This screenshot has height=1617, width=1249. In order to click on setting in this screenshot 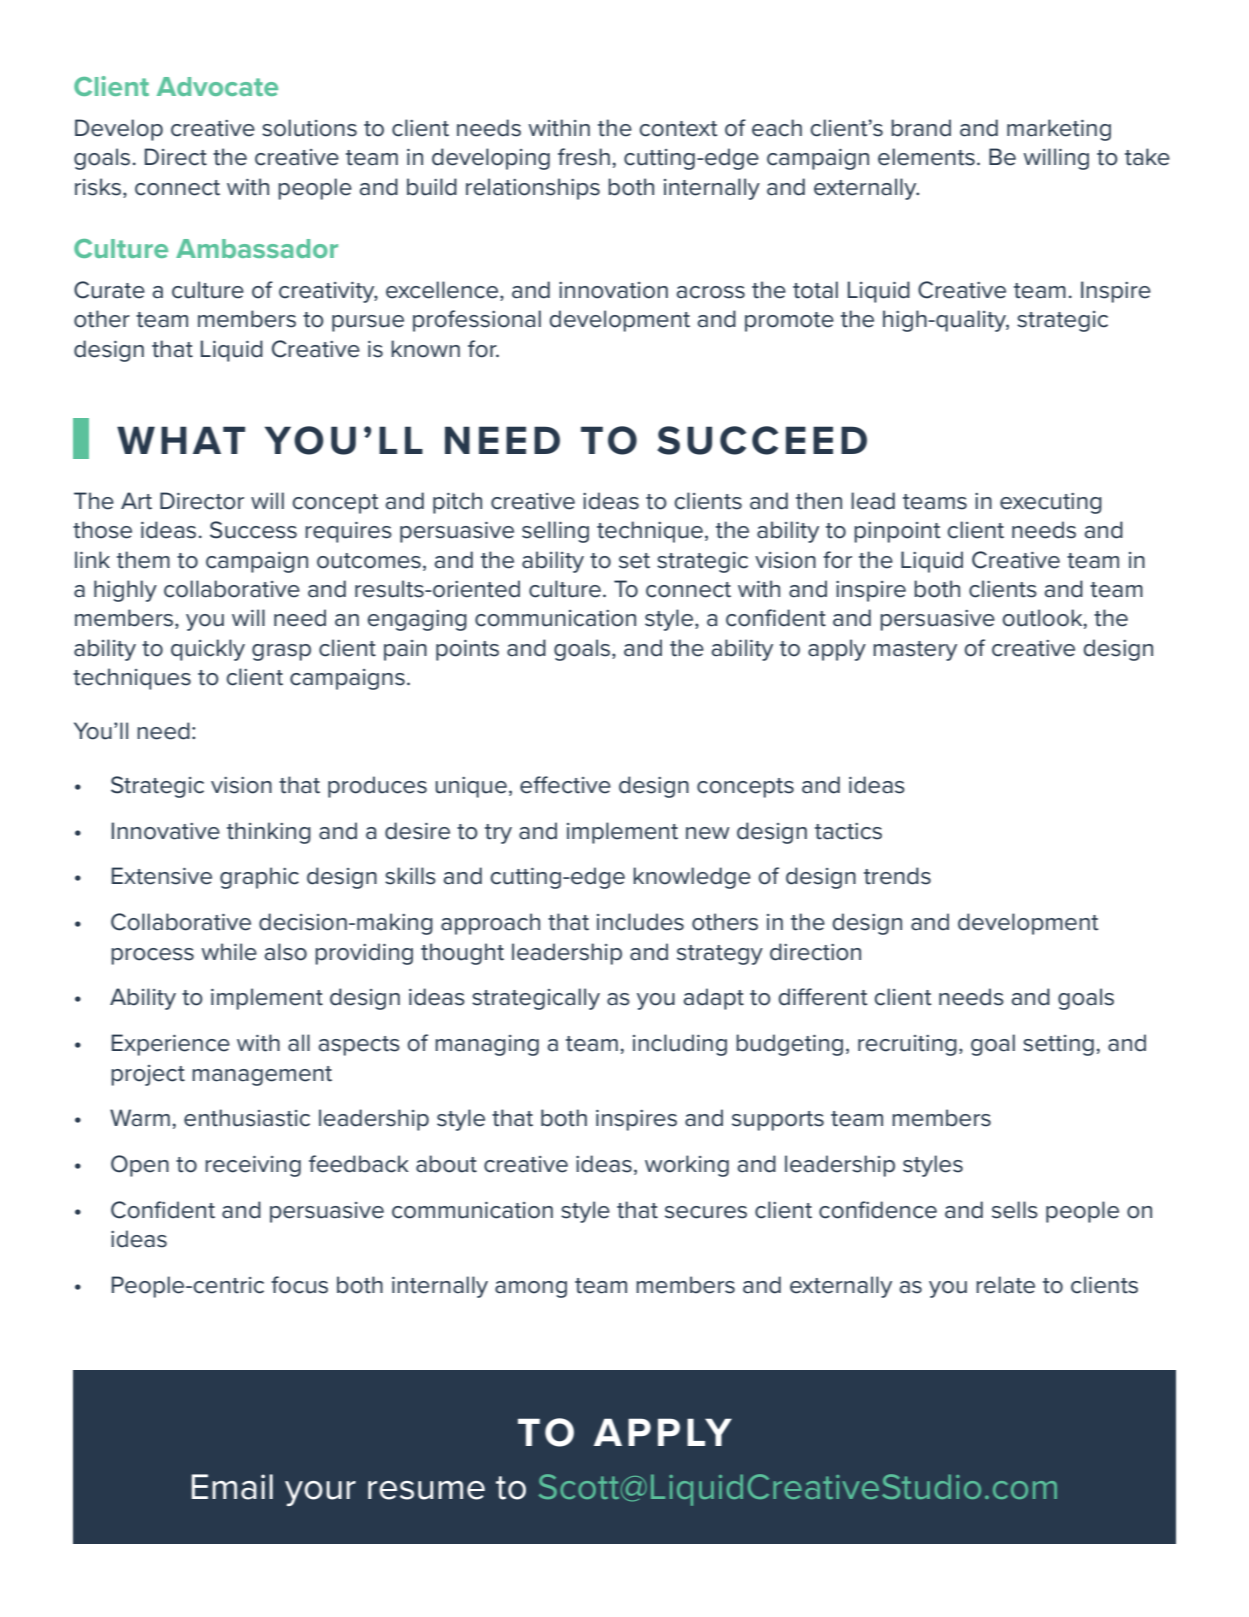, I will do `click(1058, 1045)`.
